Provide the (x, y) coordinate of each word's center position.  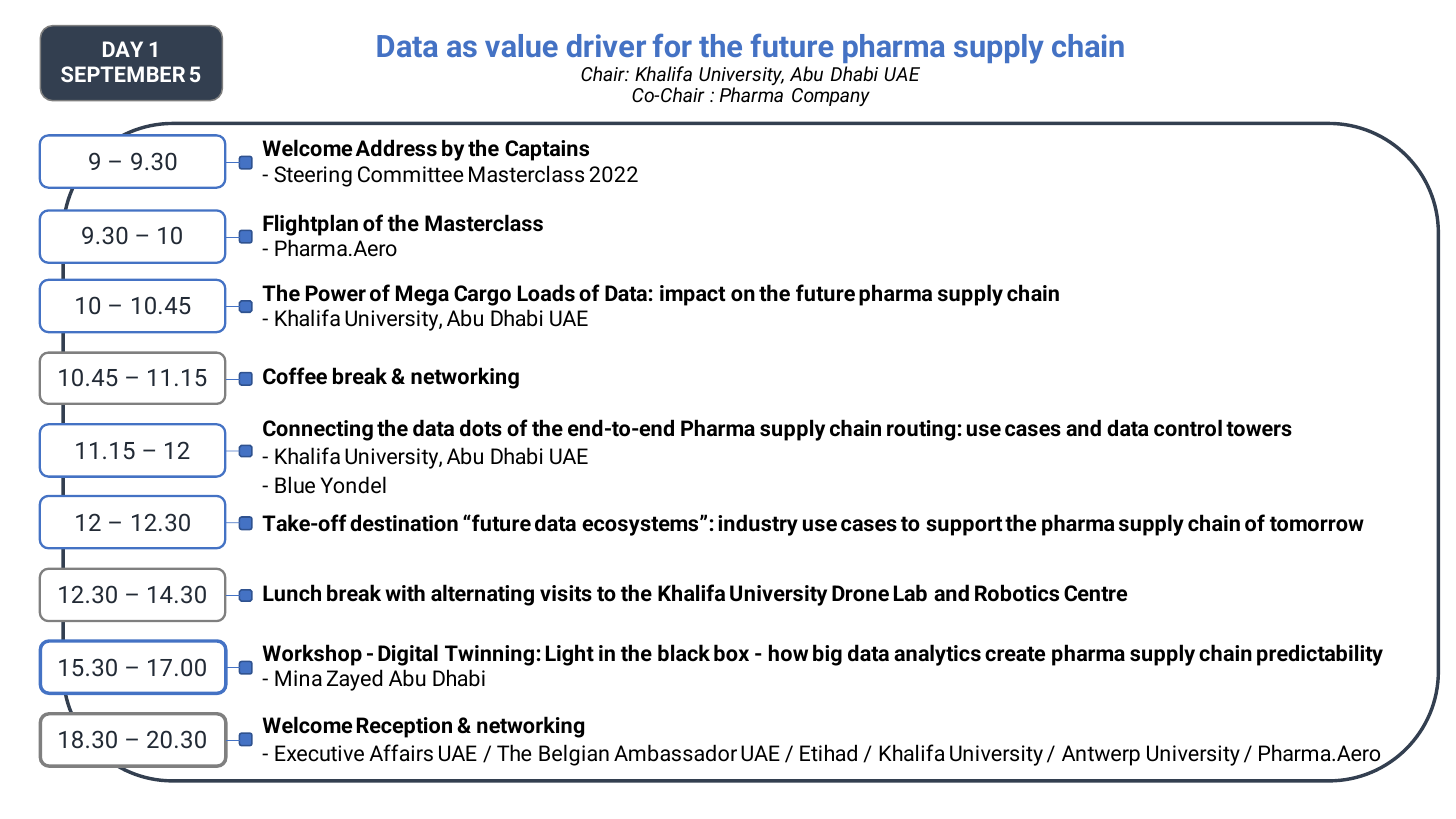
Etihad (828, 753)
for (672, 45)
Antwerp (1101, 755)
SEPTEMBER (123, 74)
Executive (319, 753)
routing (921, 430)
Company (831, 97)
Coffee (295, 376)
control (1188, 428)
